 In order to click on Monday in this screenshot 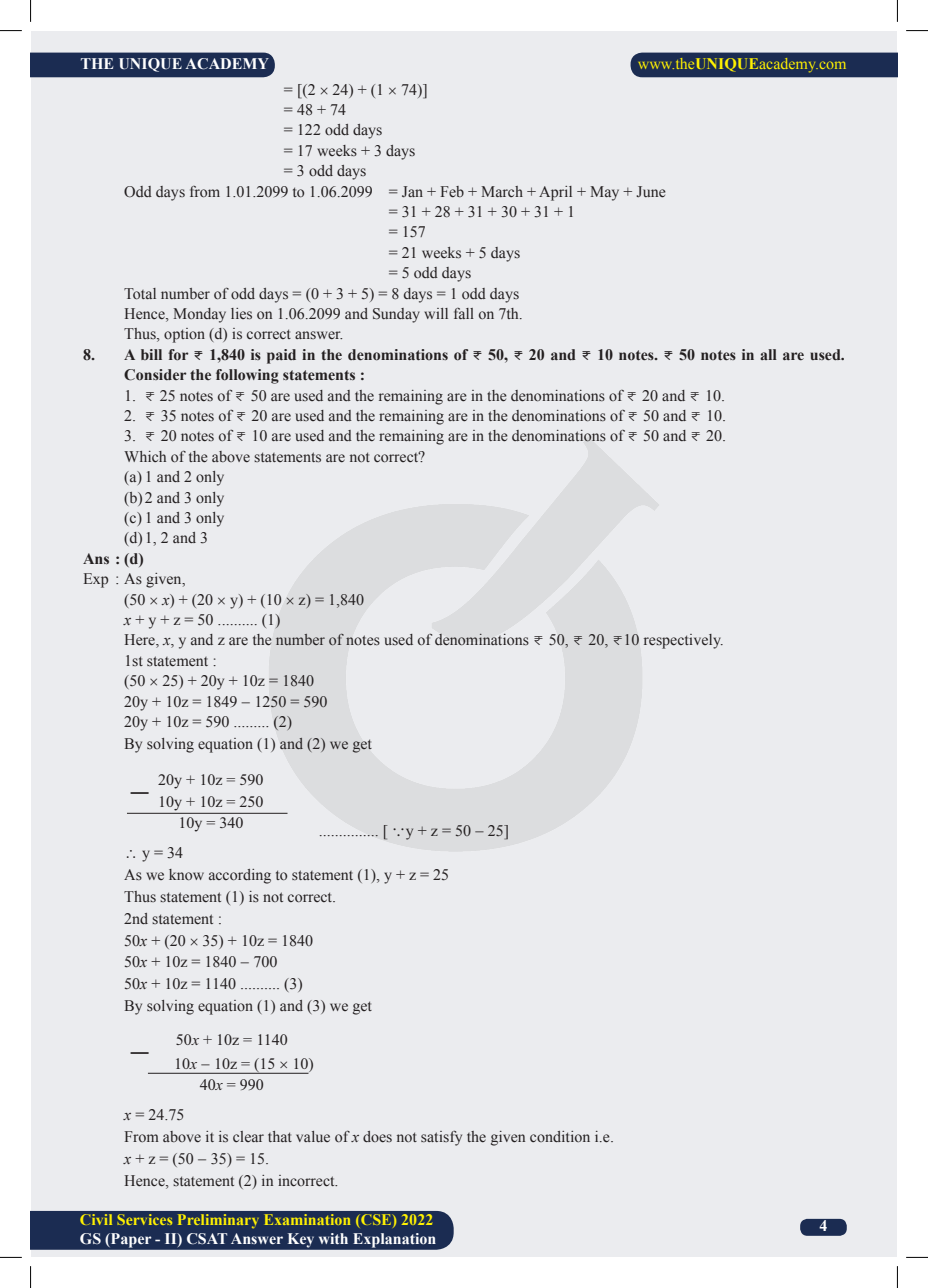, I will do `click(199, 315)`.
